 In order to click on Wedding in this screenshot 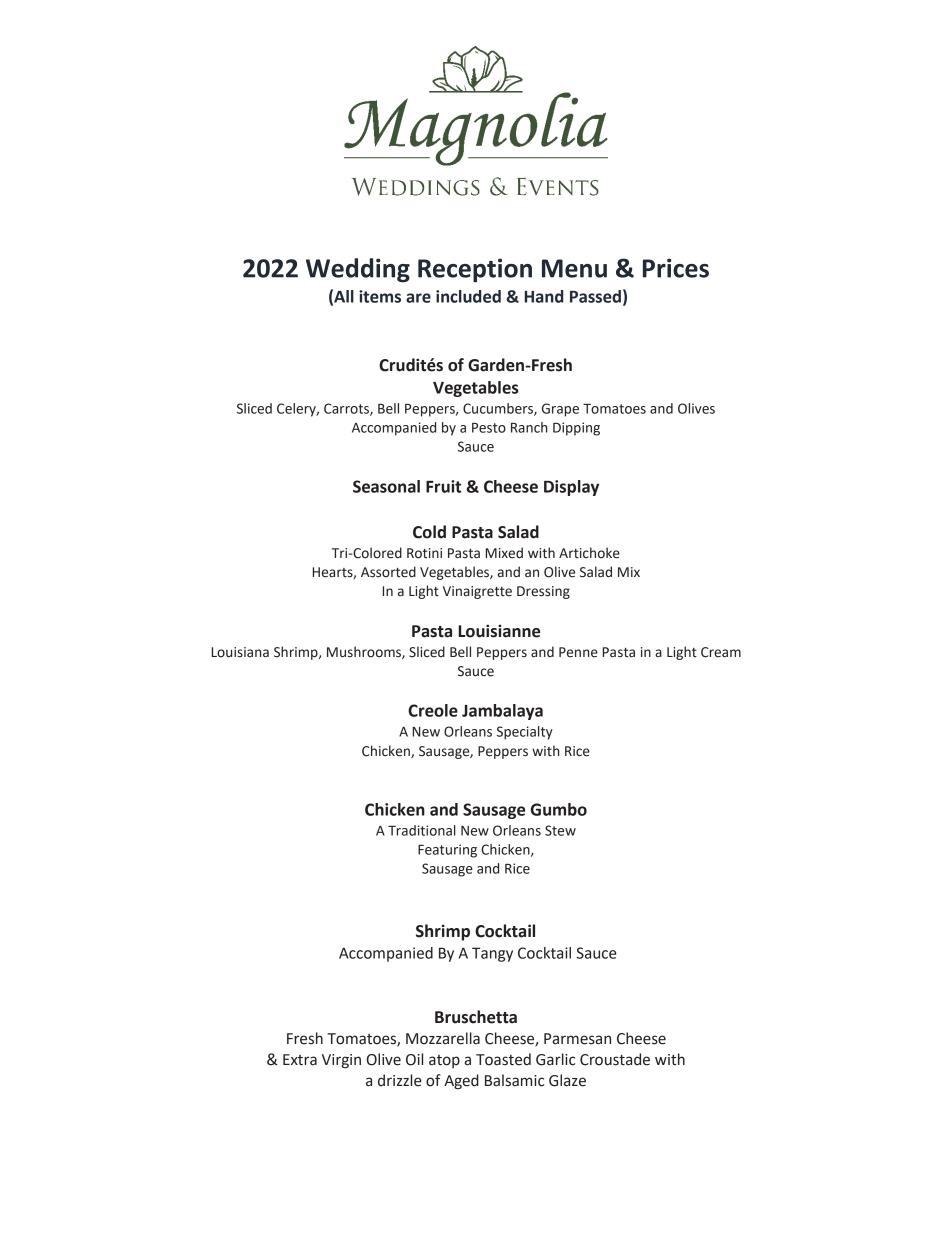, I will do `click(358, 270)`.
